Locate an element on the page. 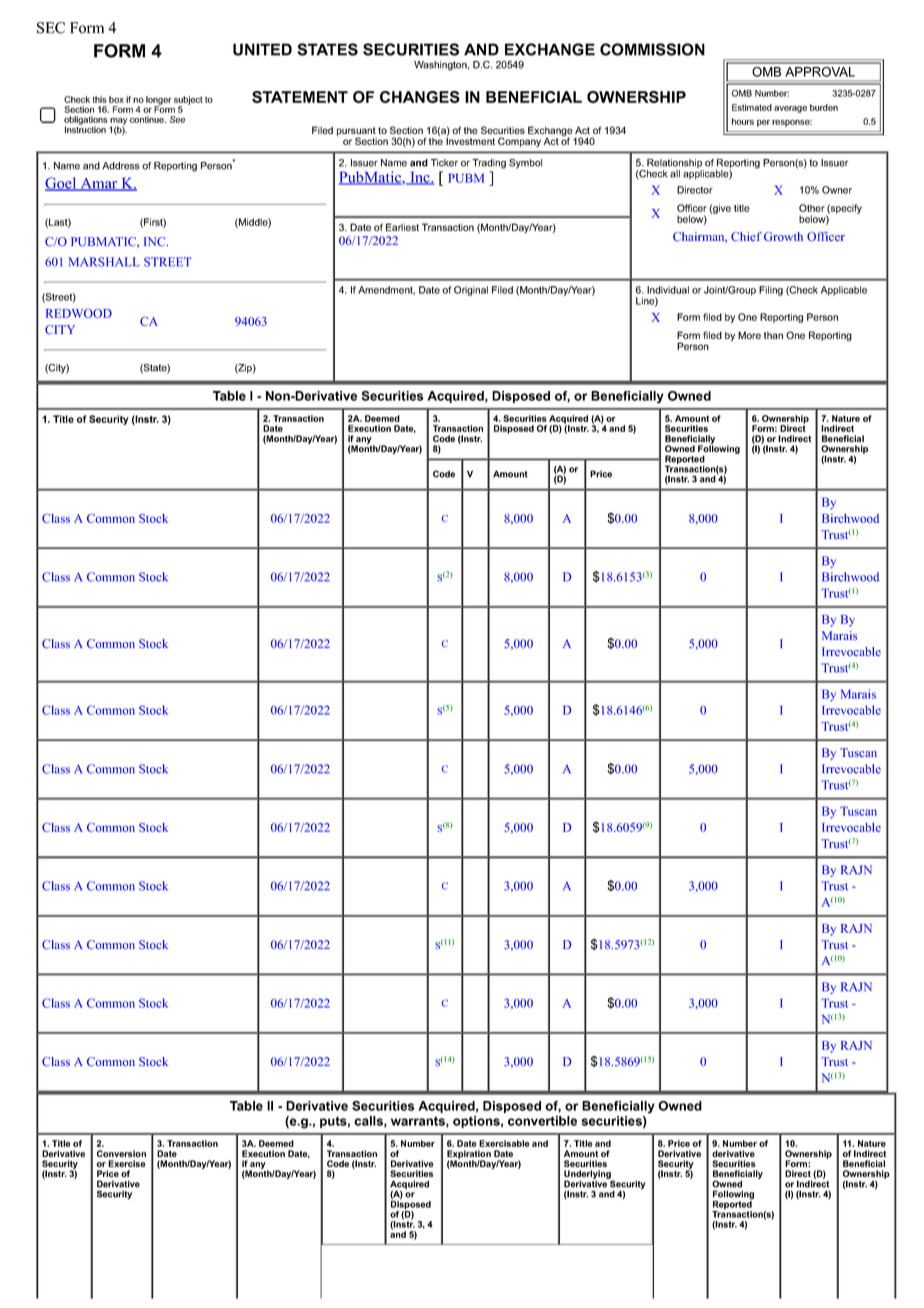 The width and height of the document is (924, 1308). convertible is located at coordinates (542, 1121).
